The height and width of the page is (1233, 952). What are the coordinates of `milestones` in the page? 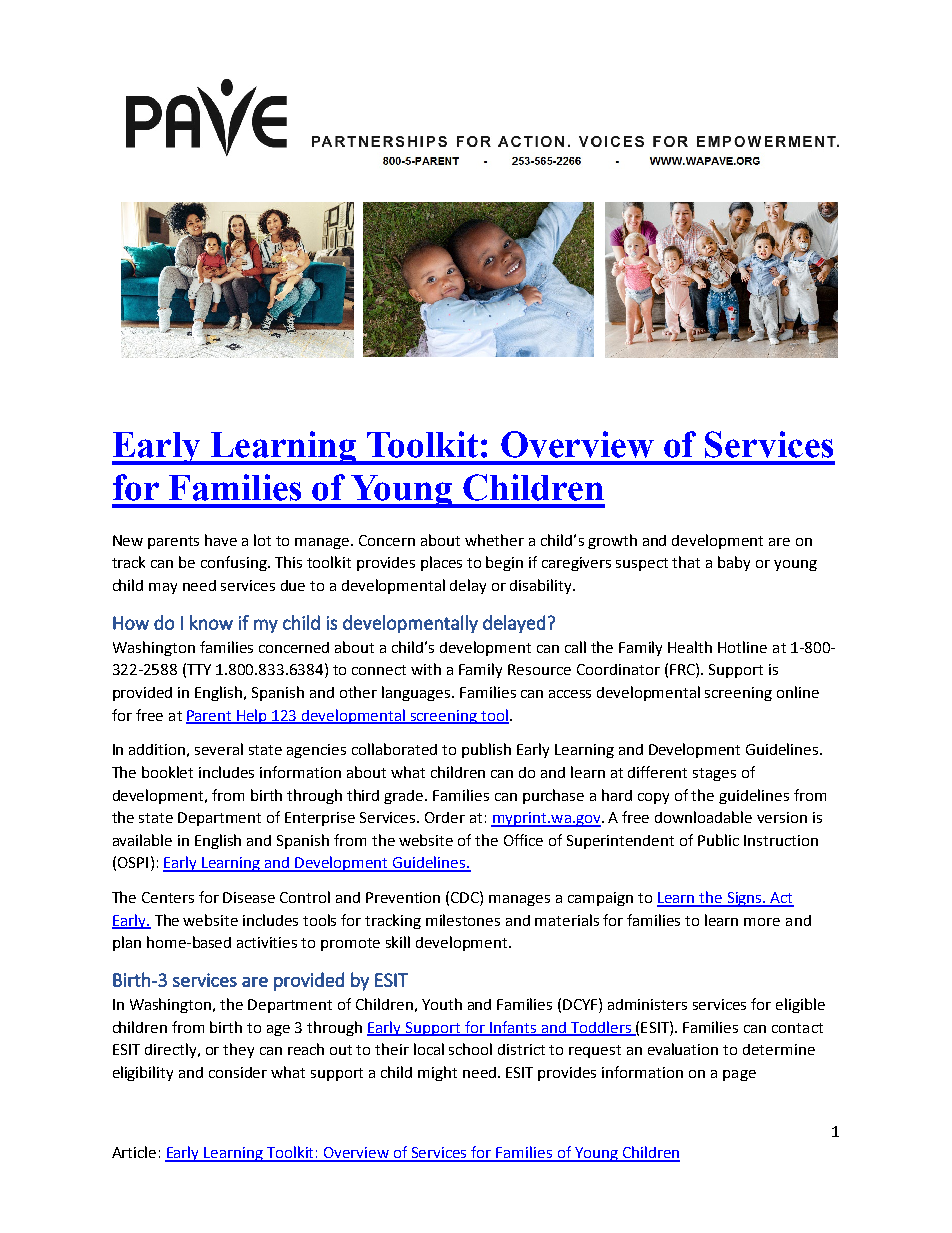 It's located at (463, 920).
